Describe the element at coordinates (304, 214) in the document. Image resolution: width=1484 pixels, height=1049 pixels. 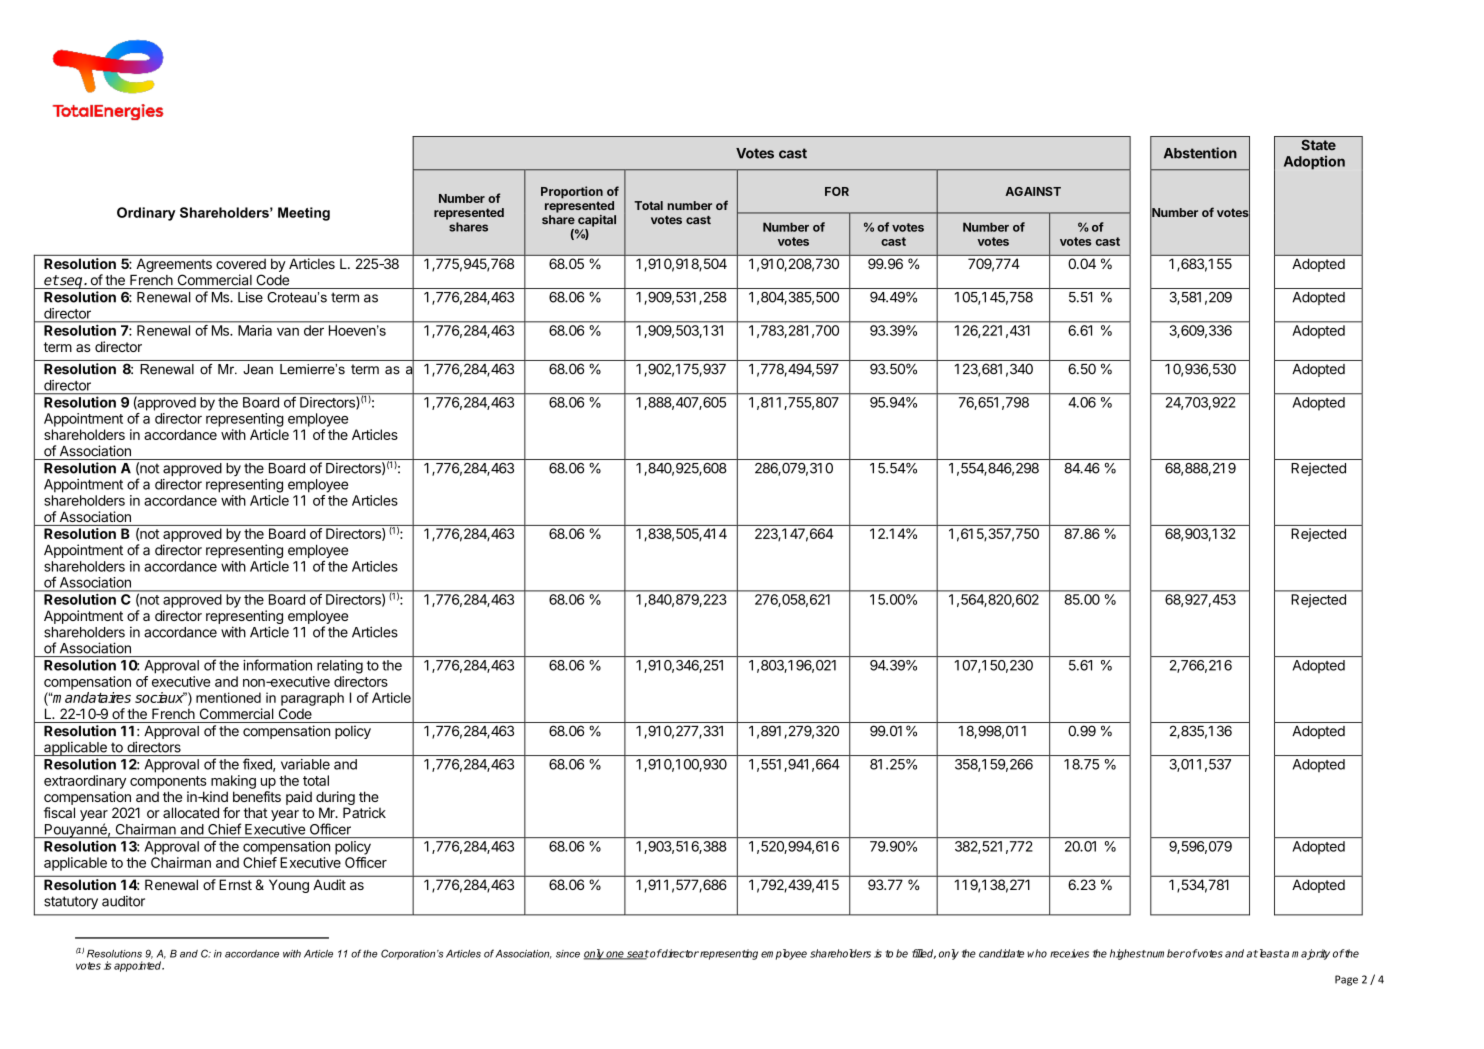
I see `Meeting` at that location.
